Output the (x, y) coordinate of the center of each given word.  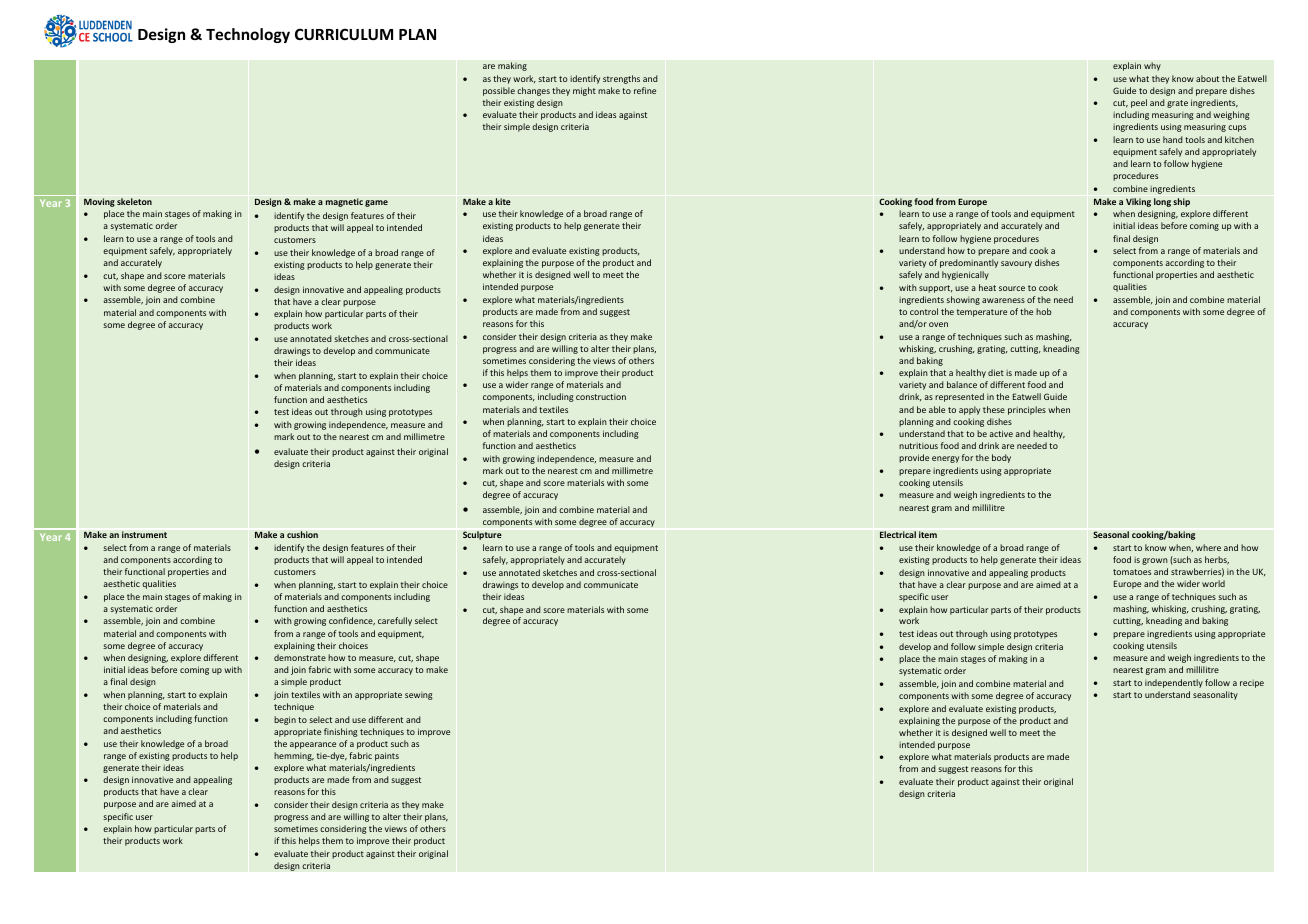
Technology (248, 35)
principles (1027, 410)
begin (285, 720)
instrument (144, 534)
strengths (621, 79)
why (1152, 66)
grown (1155, 561)
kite (503, 201)
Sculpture (482, 535)
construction (601, 397)
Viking (1138, 202)
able (937, 409)
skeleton (134, 201)
